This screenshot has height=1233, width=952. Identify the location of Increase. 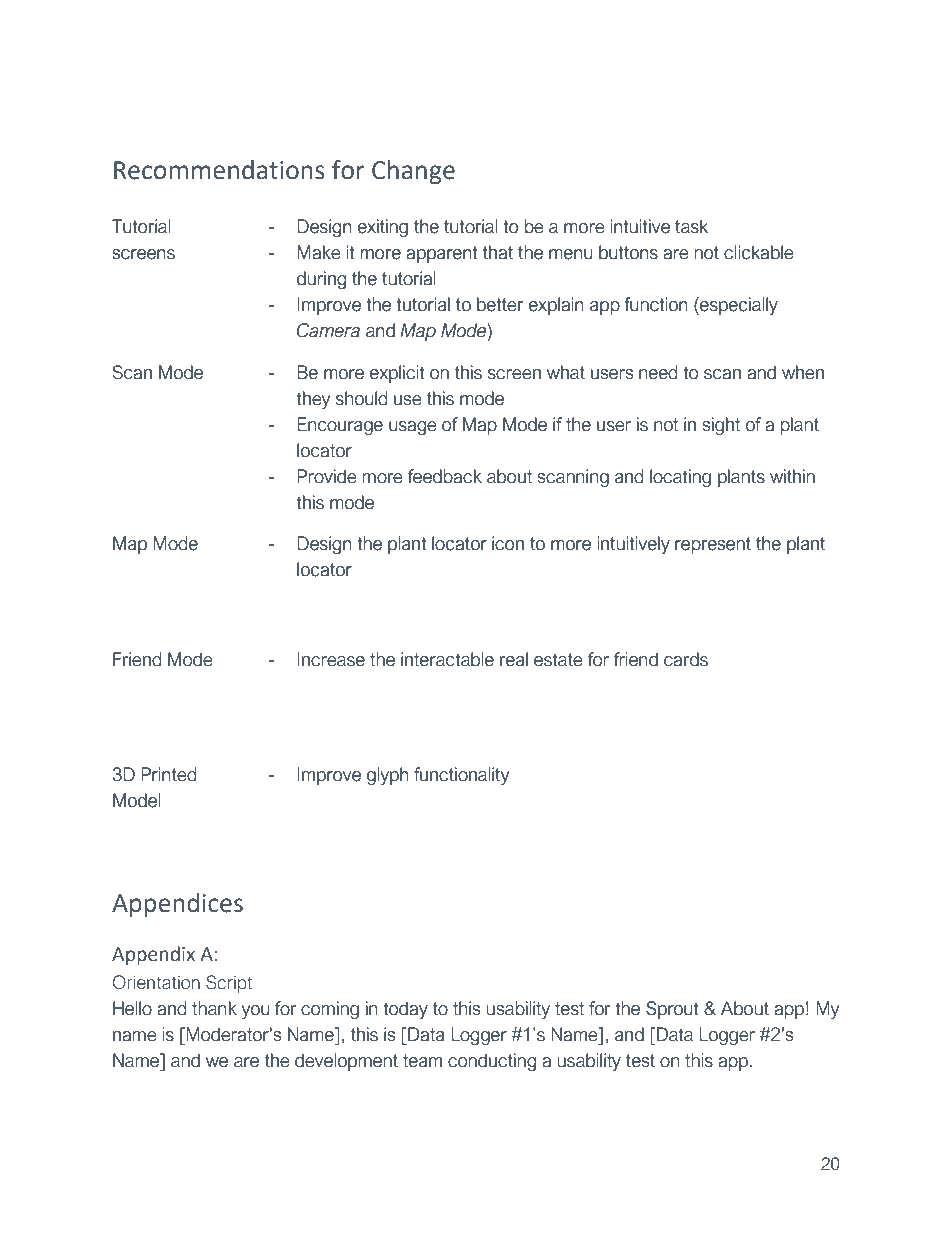
(331, 659).
